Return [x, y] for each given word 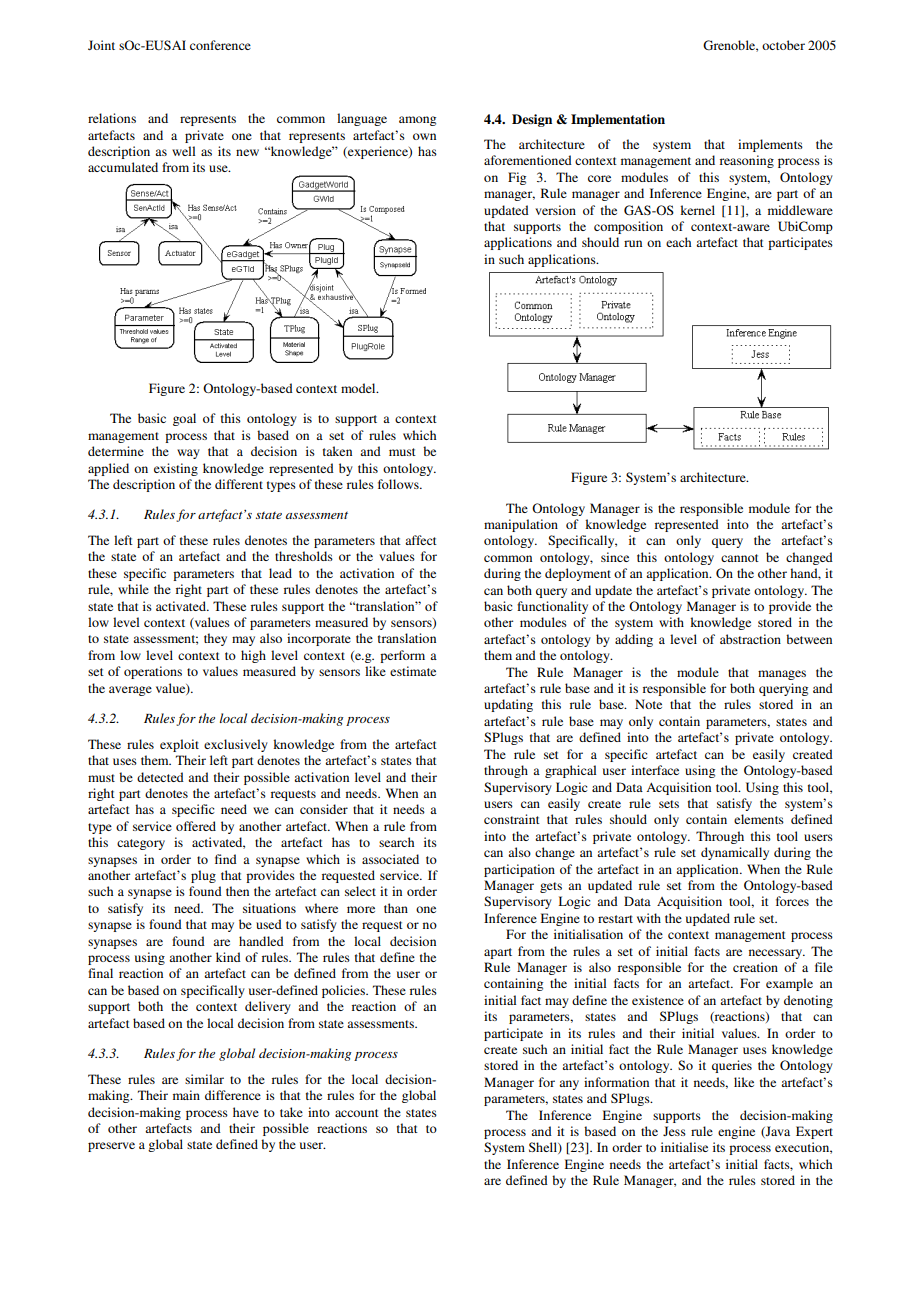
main [186, 1095]
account [357, 1113]
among [417, 121]
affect [421, 540]
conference [220, 45]
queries [732, 1066]
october [783, 45]
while [133, 589]
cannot [740, 558]
